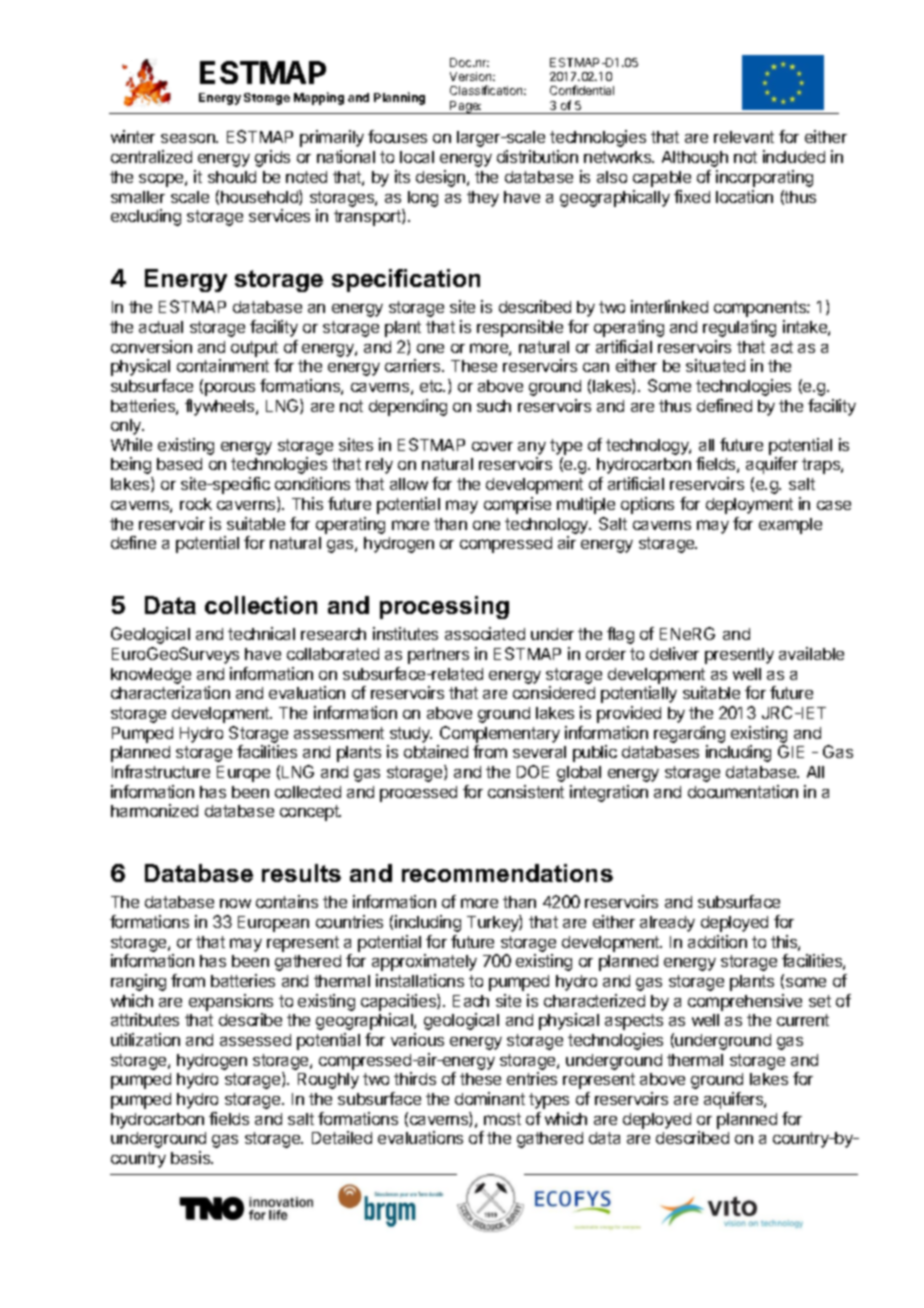 The height and width of the screenshot is (1308, 924). I want to click on relevant, so click(744, 137).
